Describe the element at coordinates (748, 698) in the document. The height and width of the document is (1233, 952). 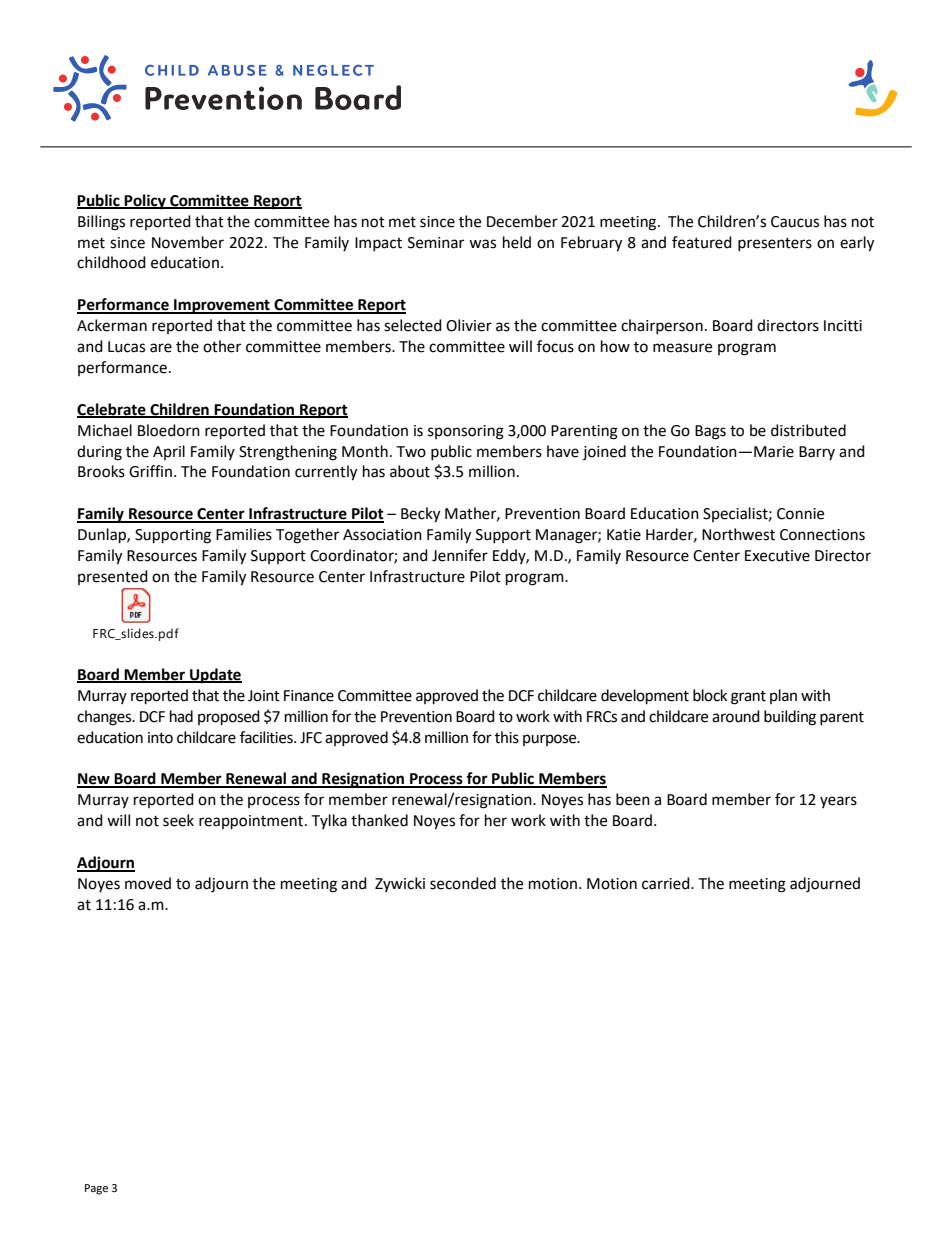
I see `grant` at that location.
